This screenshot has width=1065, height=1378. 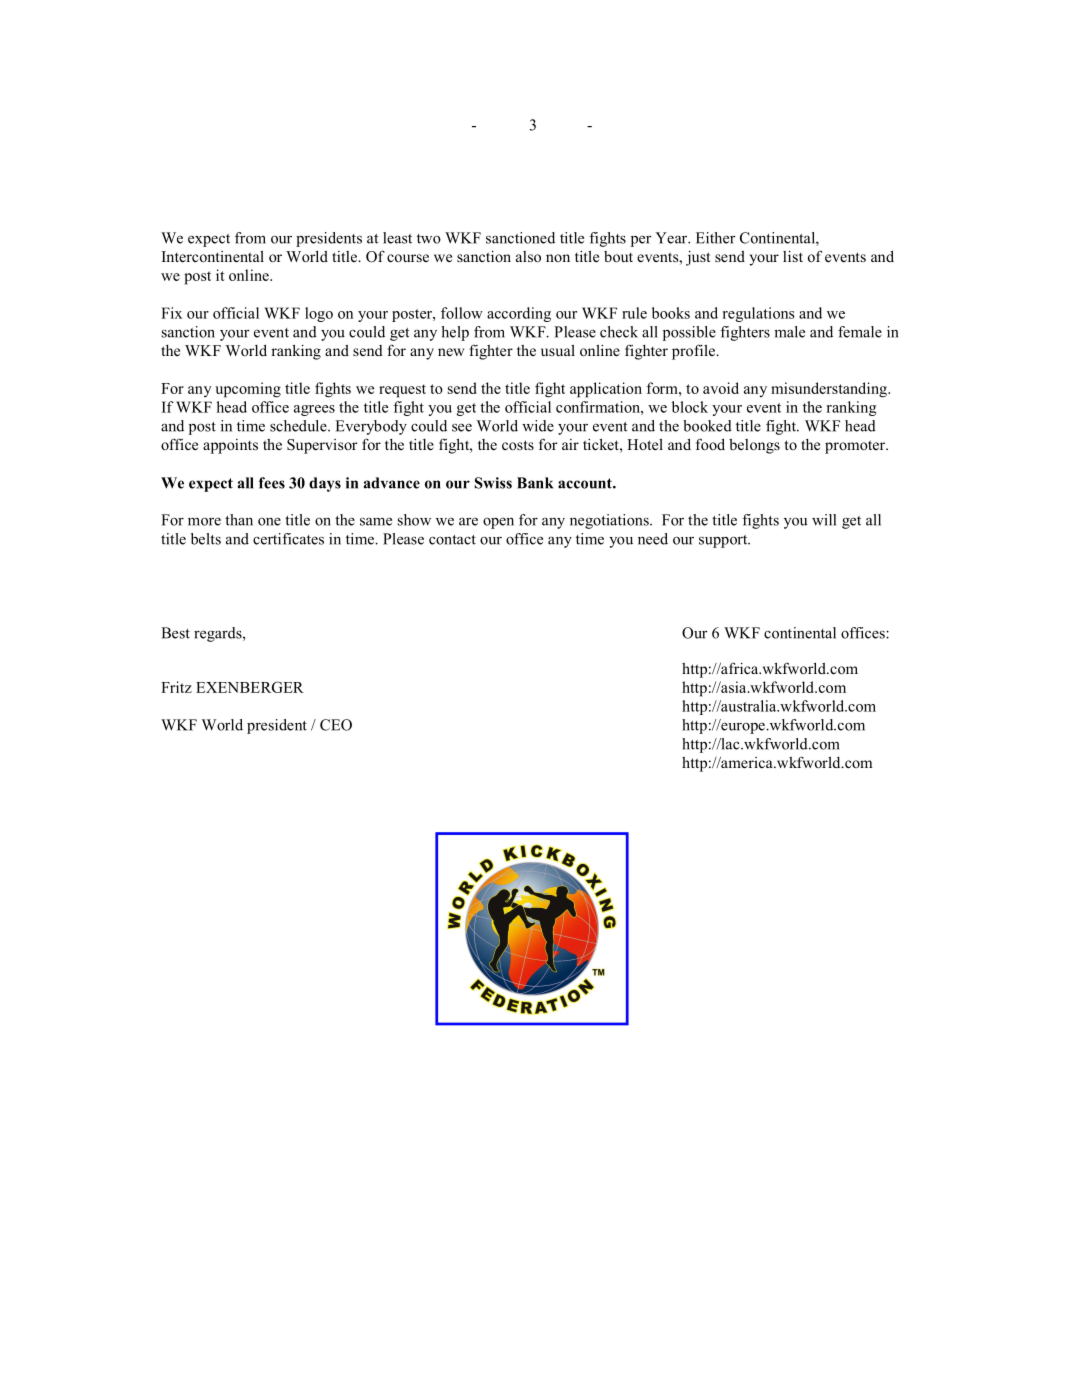 What do you see at coordinates (248, 390) in the screenshot?
I see `upcoming` at bounding box center [248, 390].
